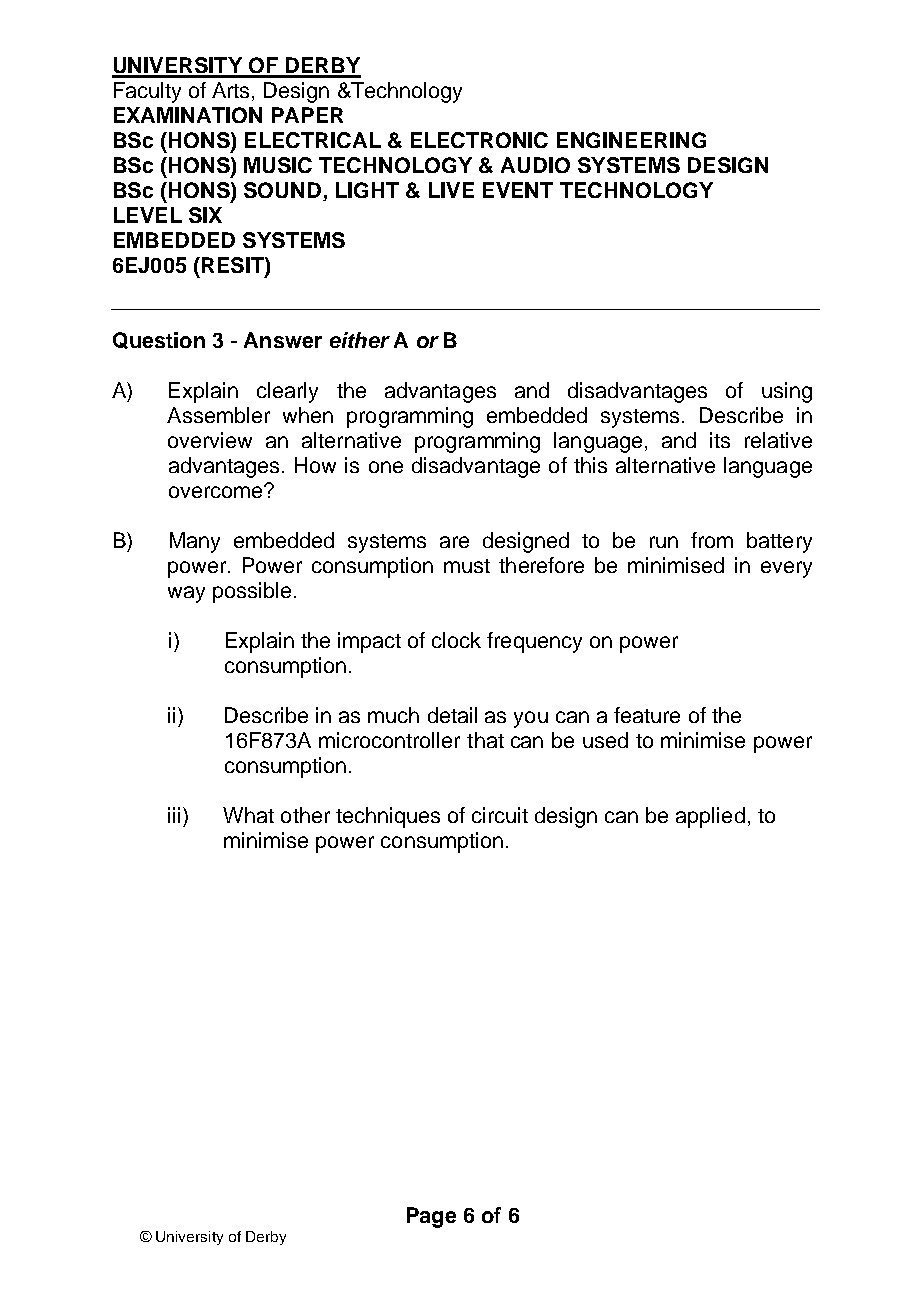 The width and height of the screenshot is (924, 1308). I want to click on EXAMINATION, so click(188, 115).
